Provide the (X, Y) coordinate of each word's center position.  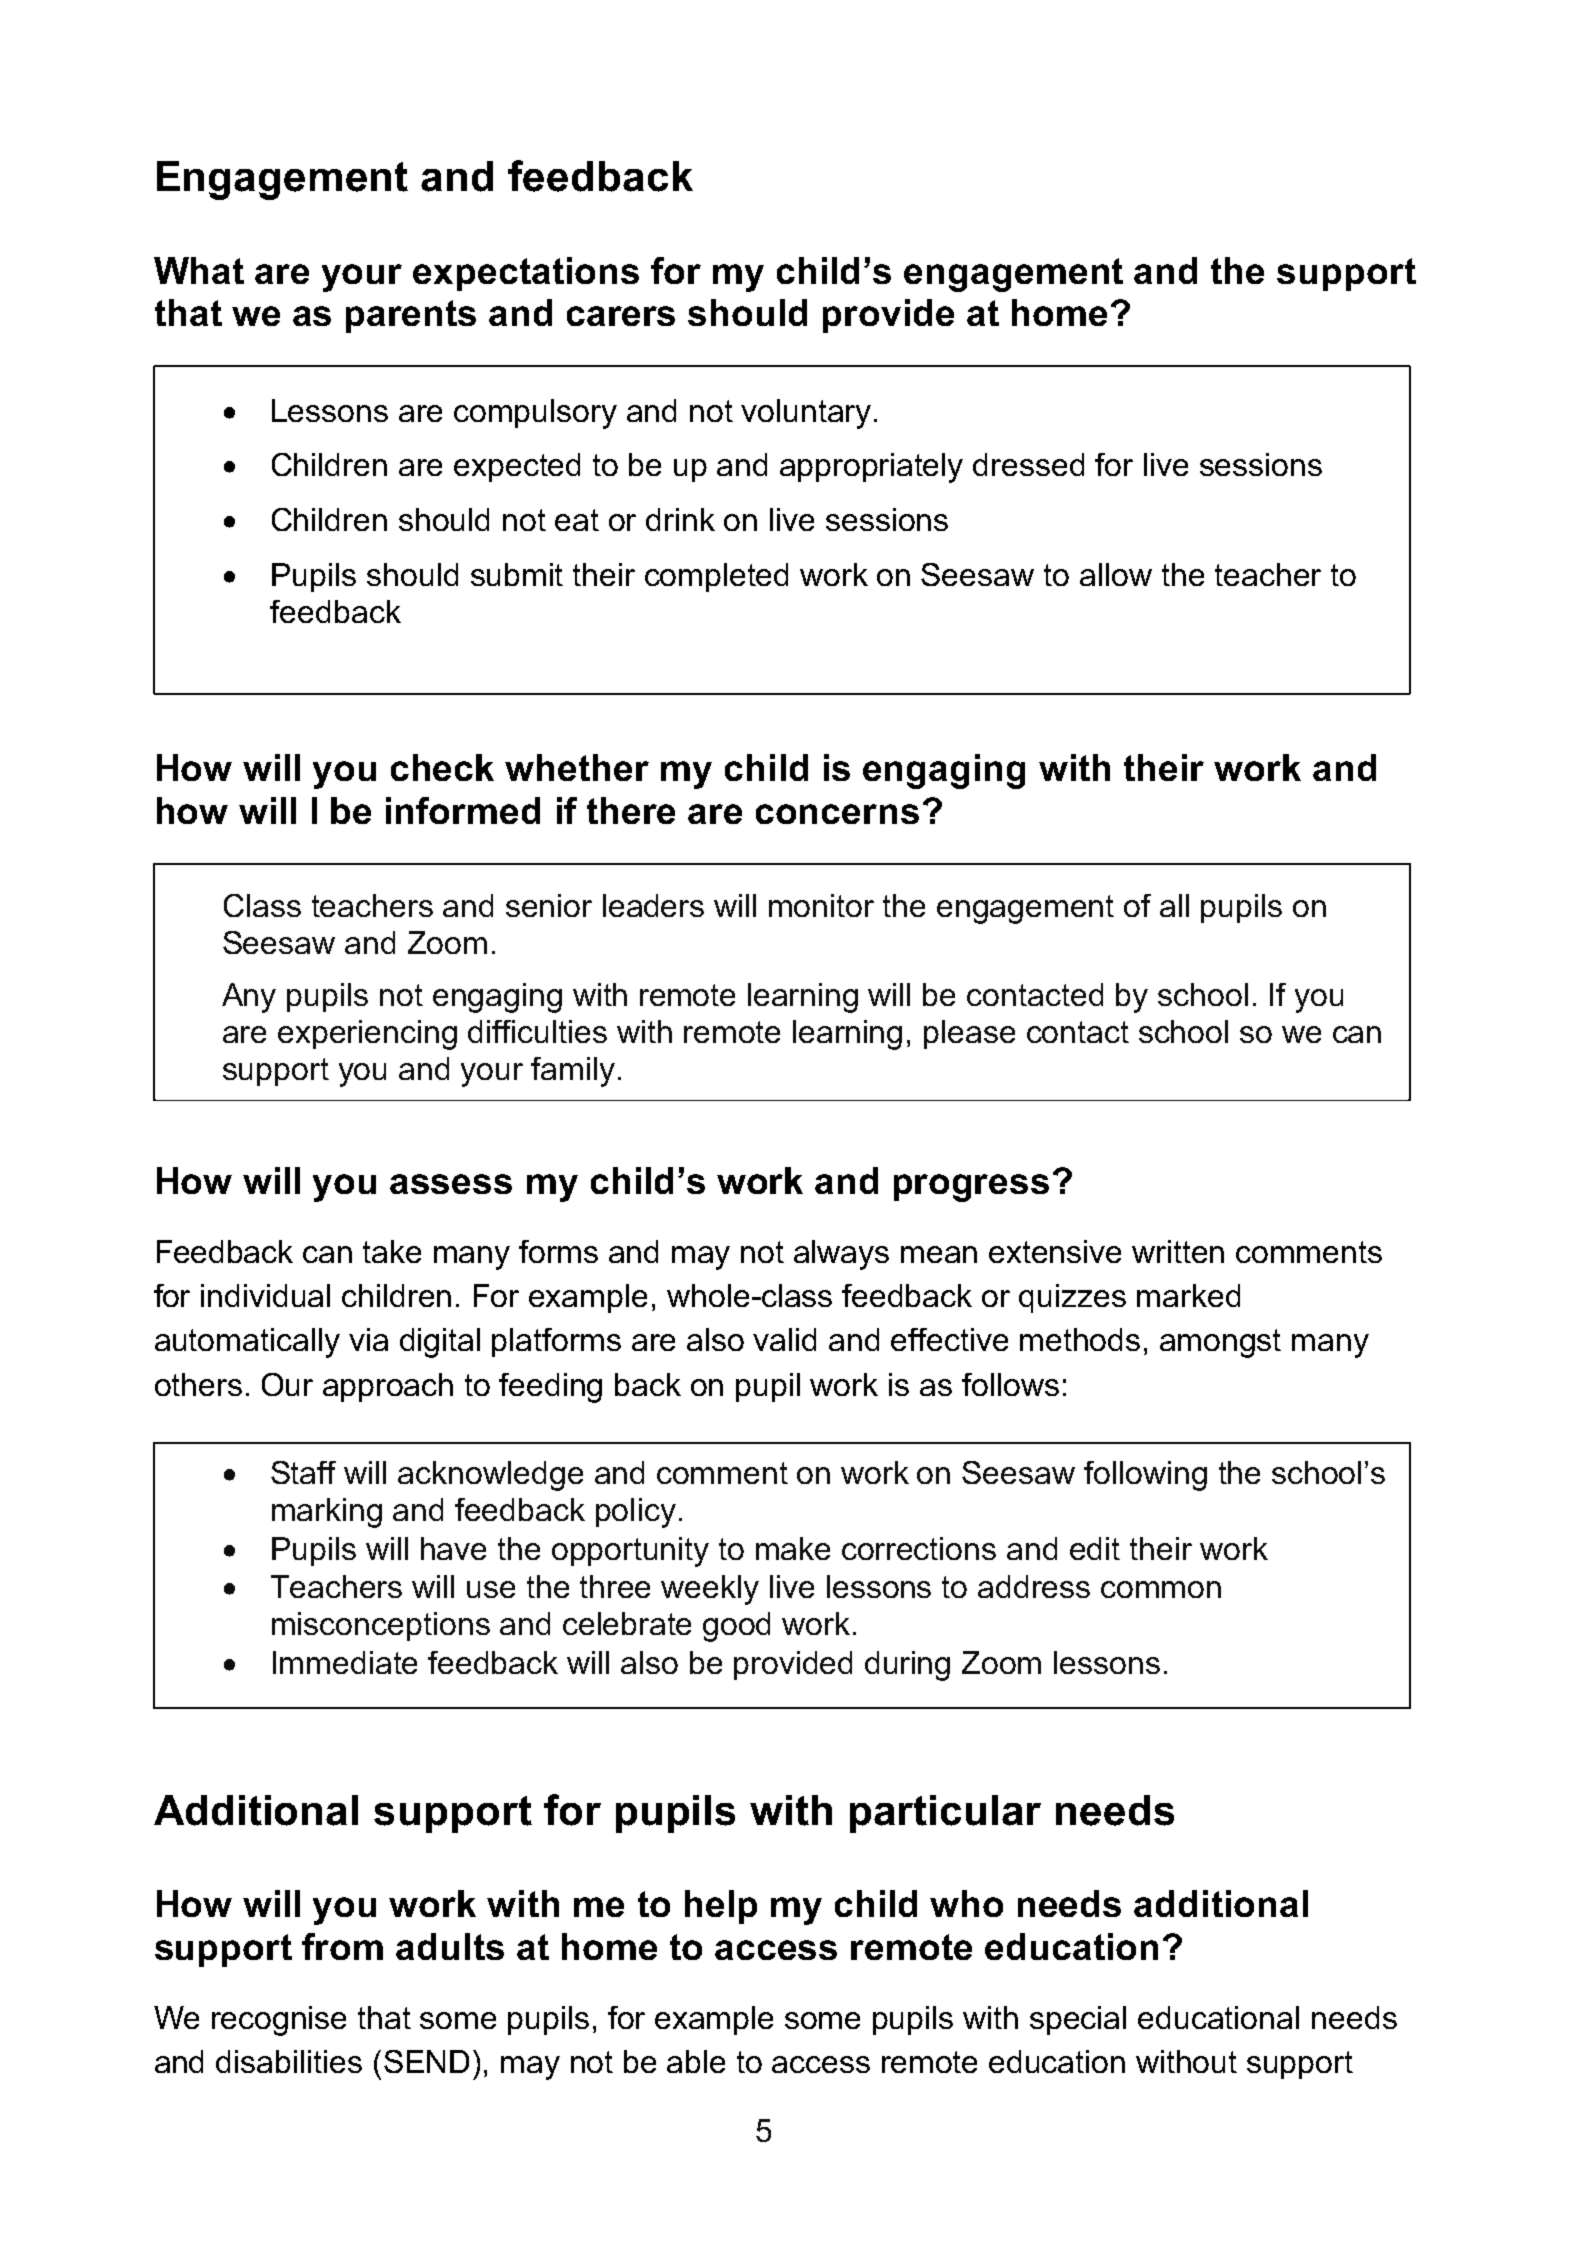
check (442, 767)
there (631, 810)
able (696, 2061)
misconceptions (381, 1626)
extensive (1055, 1251)
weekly (710, 1590)
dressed (1028, 464)
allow (1116, 574)
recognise (279, 2021)
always (841, 1255)
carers (621, 316)
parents (411, 316)
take (392, 1251)
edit (1095, 1548)
